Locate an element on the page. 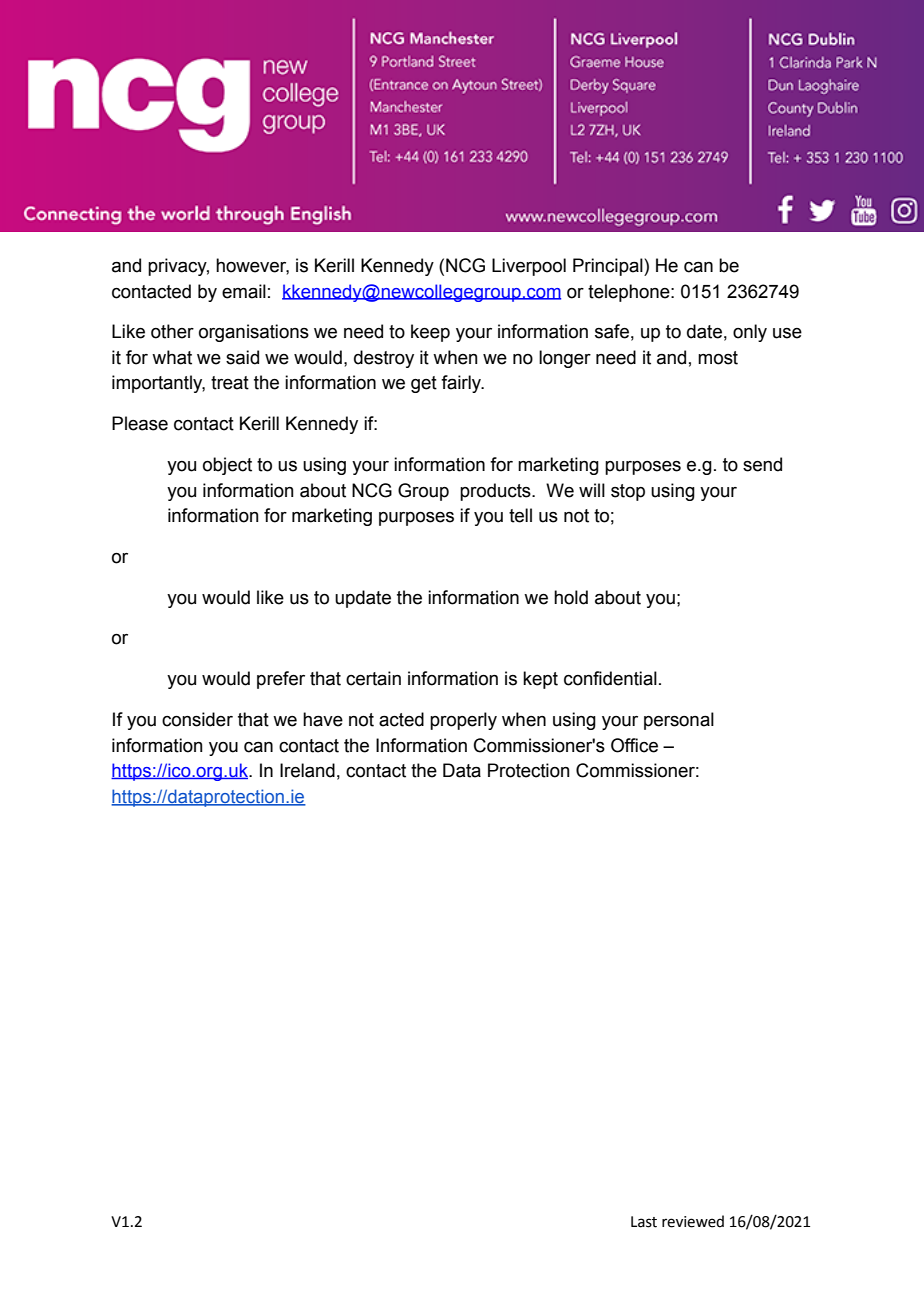 The image size is (924, 1307). personal is located at coordinates (679, 721).
